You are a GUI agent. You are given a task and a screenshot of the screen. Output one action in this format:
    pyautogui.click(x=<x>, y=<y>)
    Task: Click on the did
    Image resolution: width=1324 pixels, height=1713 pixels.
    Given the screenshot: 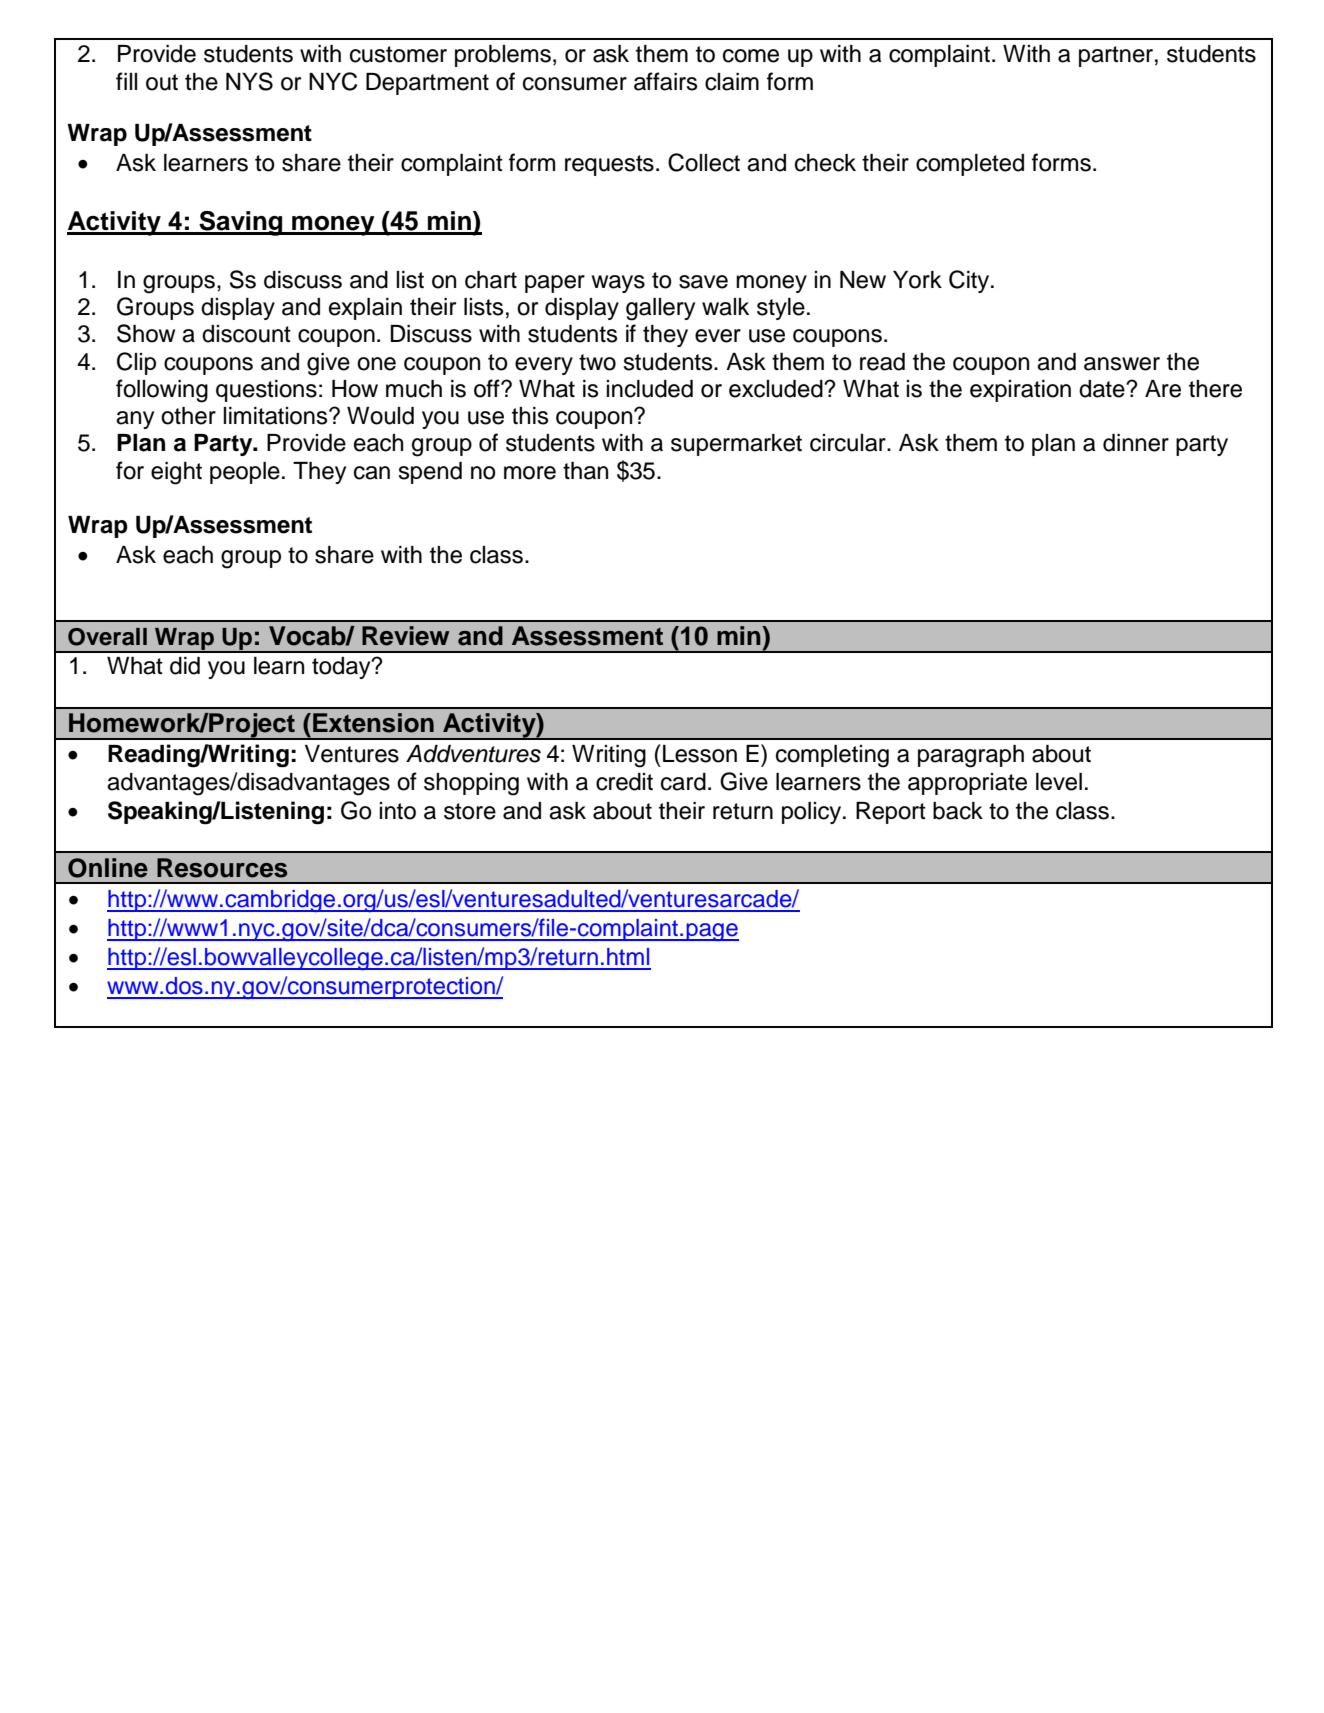 What is the action you would take?
    pyautogui.click(x=185, y=666)
